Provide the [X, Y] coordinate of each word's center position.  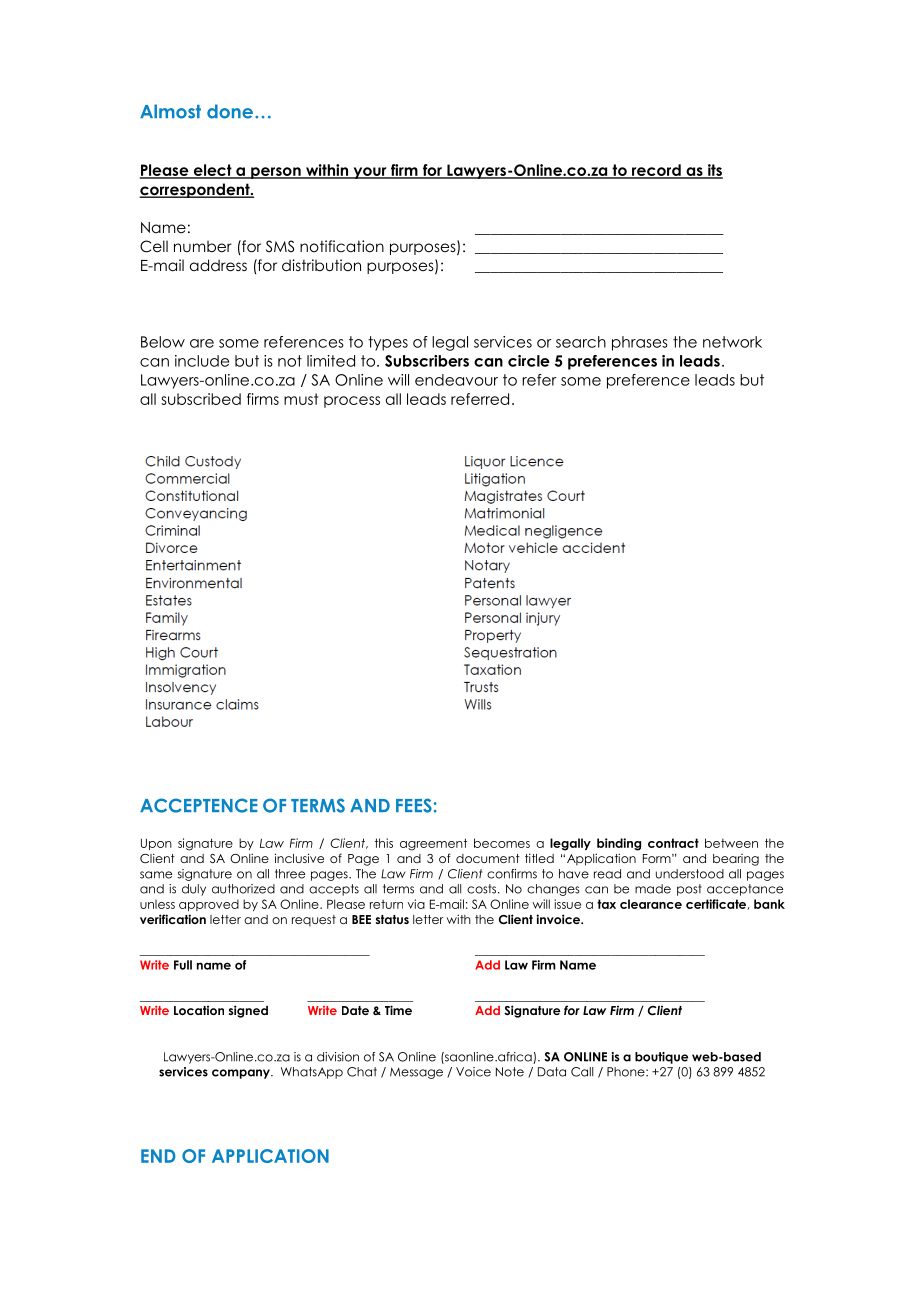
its [714, 171]
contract [673, 843]
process [352, 402]
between [731, 843]
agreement [433, 844]
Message [416, 1073]
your [370, 173]
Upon [156, 844]
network [732, 342]
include [202, 361]
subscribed [201, 399]
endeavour [456, 380]
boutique [661, 1058]
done [230, 111]
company [242, 1074]
